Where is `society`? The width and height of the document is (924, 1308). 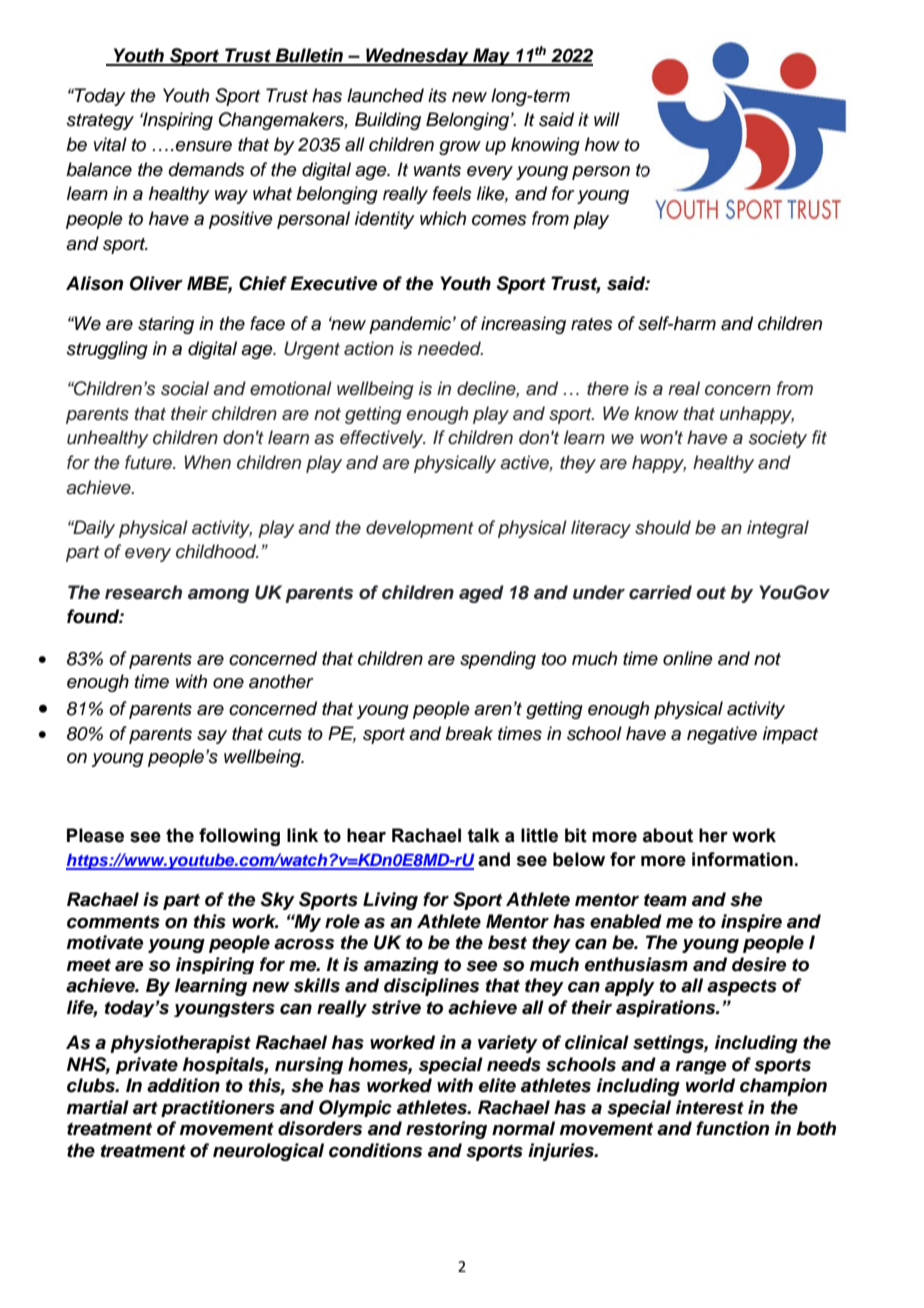 society is located at coordinates (778, 439).
